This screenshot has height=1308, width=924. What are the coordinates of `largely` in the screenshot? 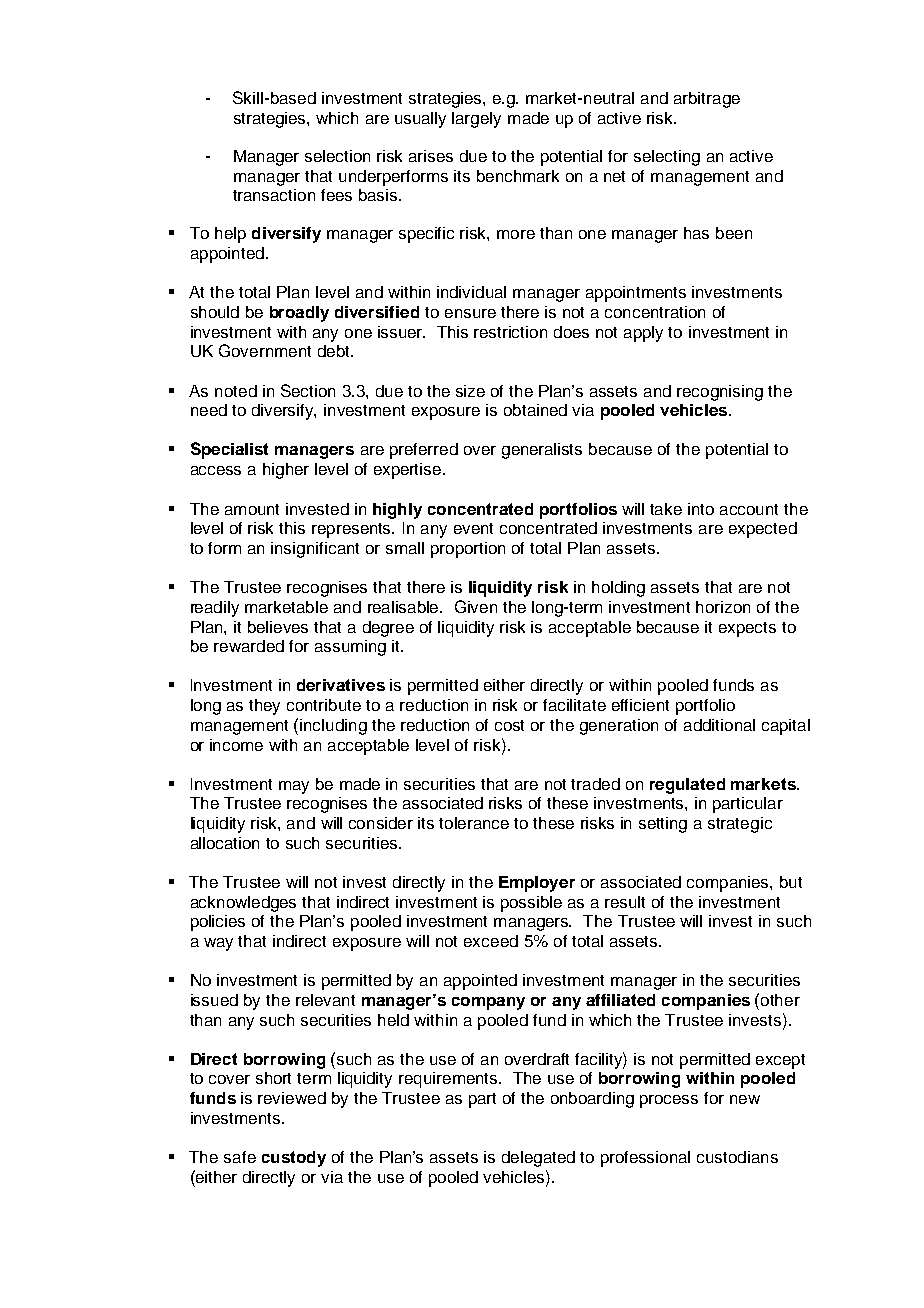 It's located at (476, 120).
